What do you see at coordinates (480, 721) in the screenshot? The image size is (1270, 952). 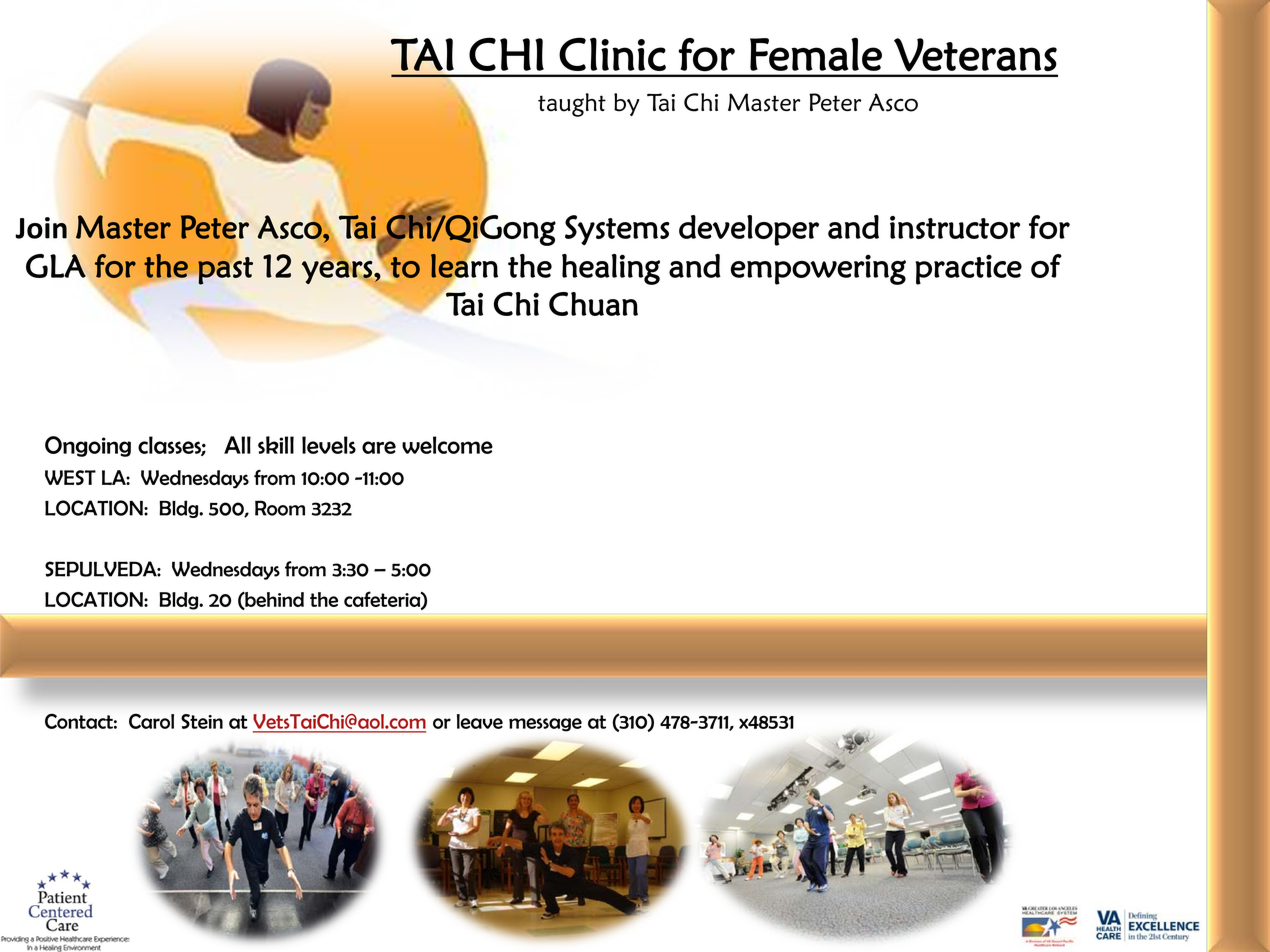 I see `leave` at bounding box center [480, 721].
